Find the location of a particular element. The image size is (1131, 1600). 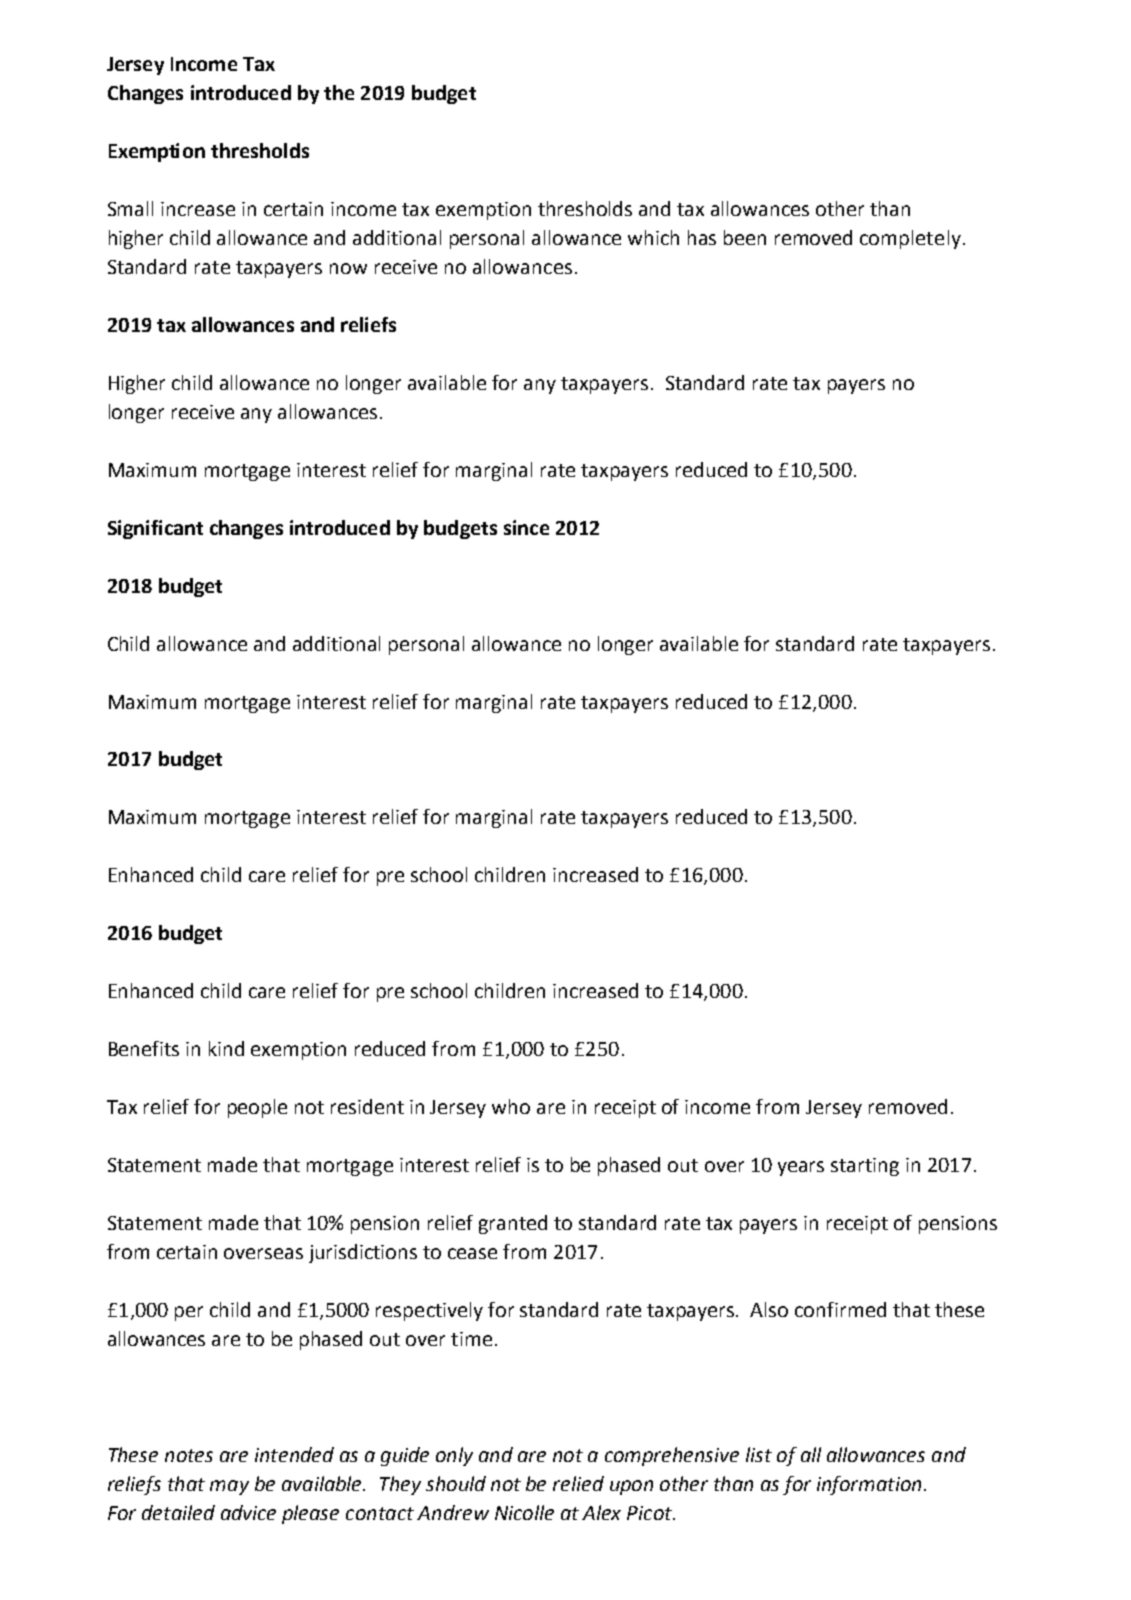

which is located at coordinates (653, 237).
